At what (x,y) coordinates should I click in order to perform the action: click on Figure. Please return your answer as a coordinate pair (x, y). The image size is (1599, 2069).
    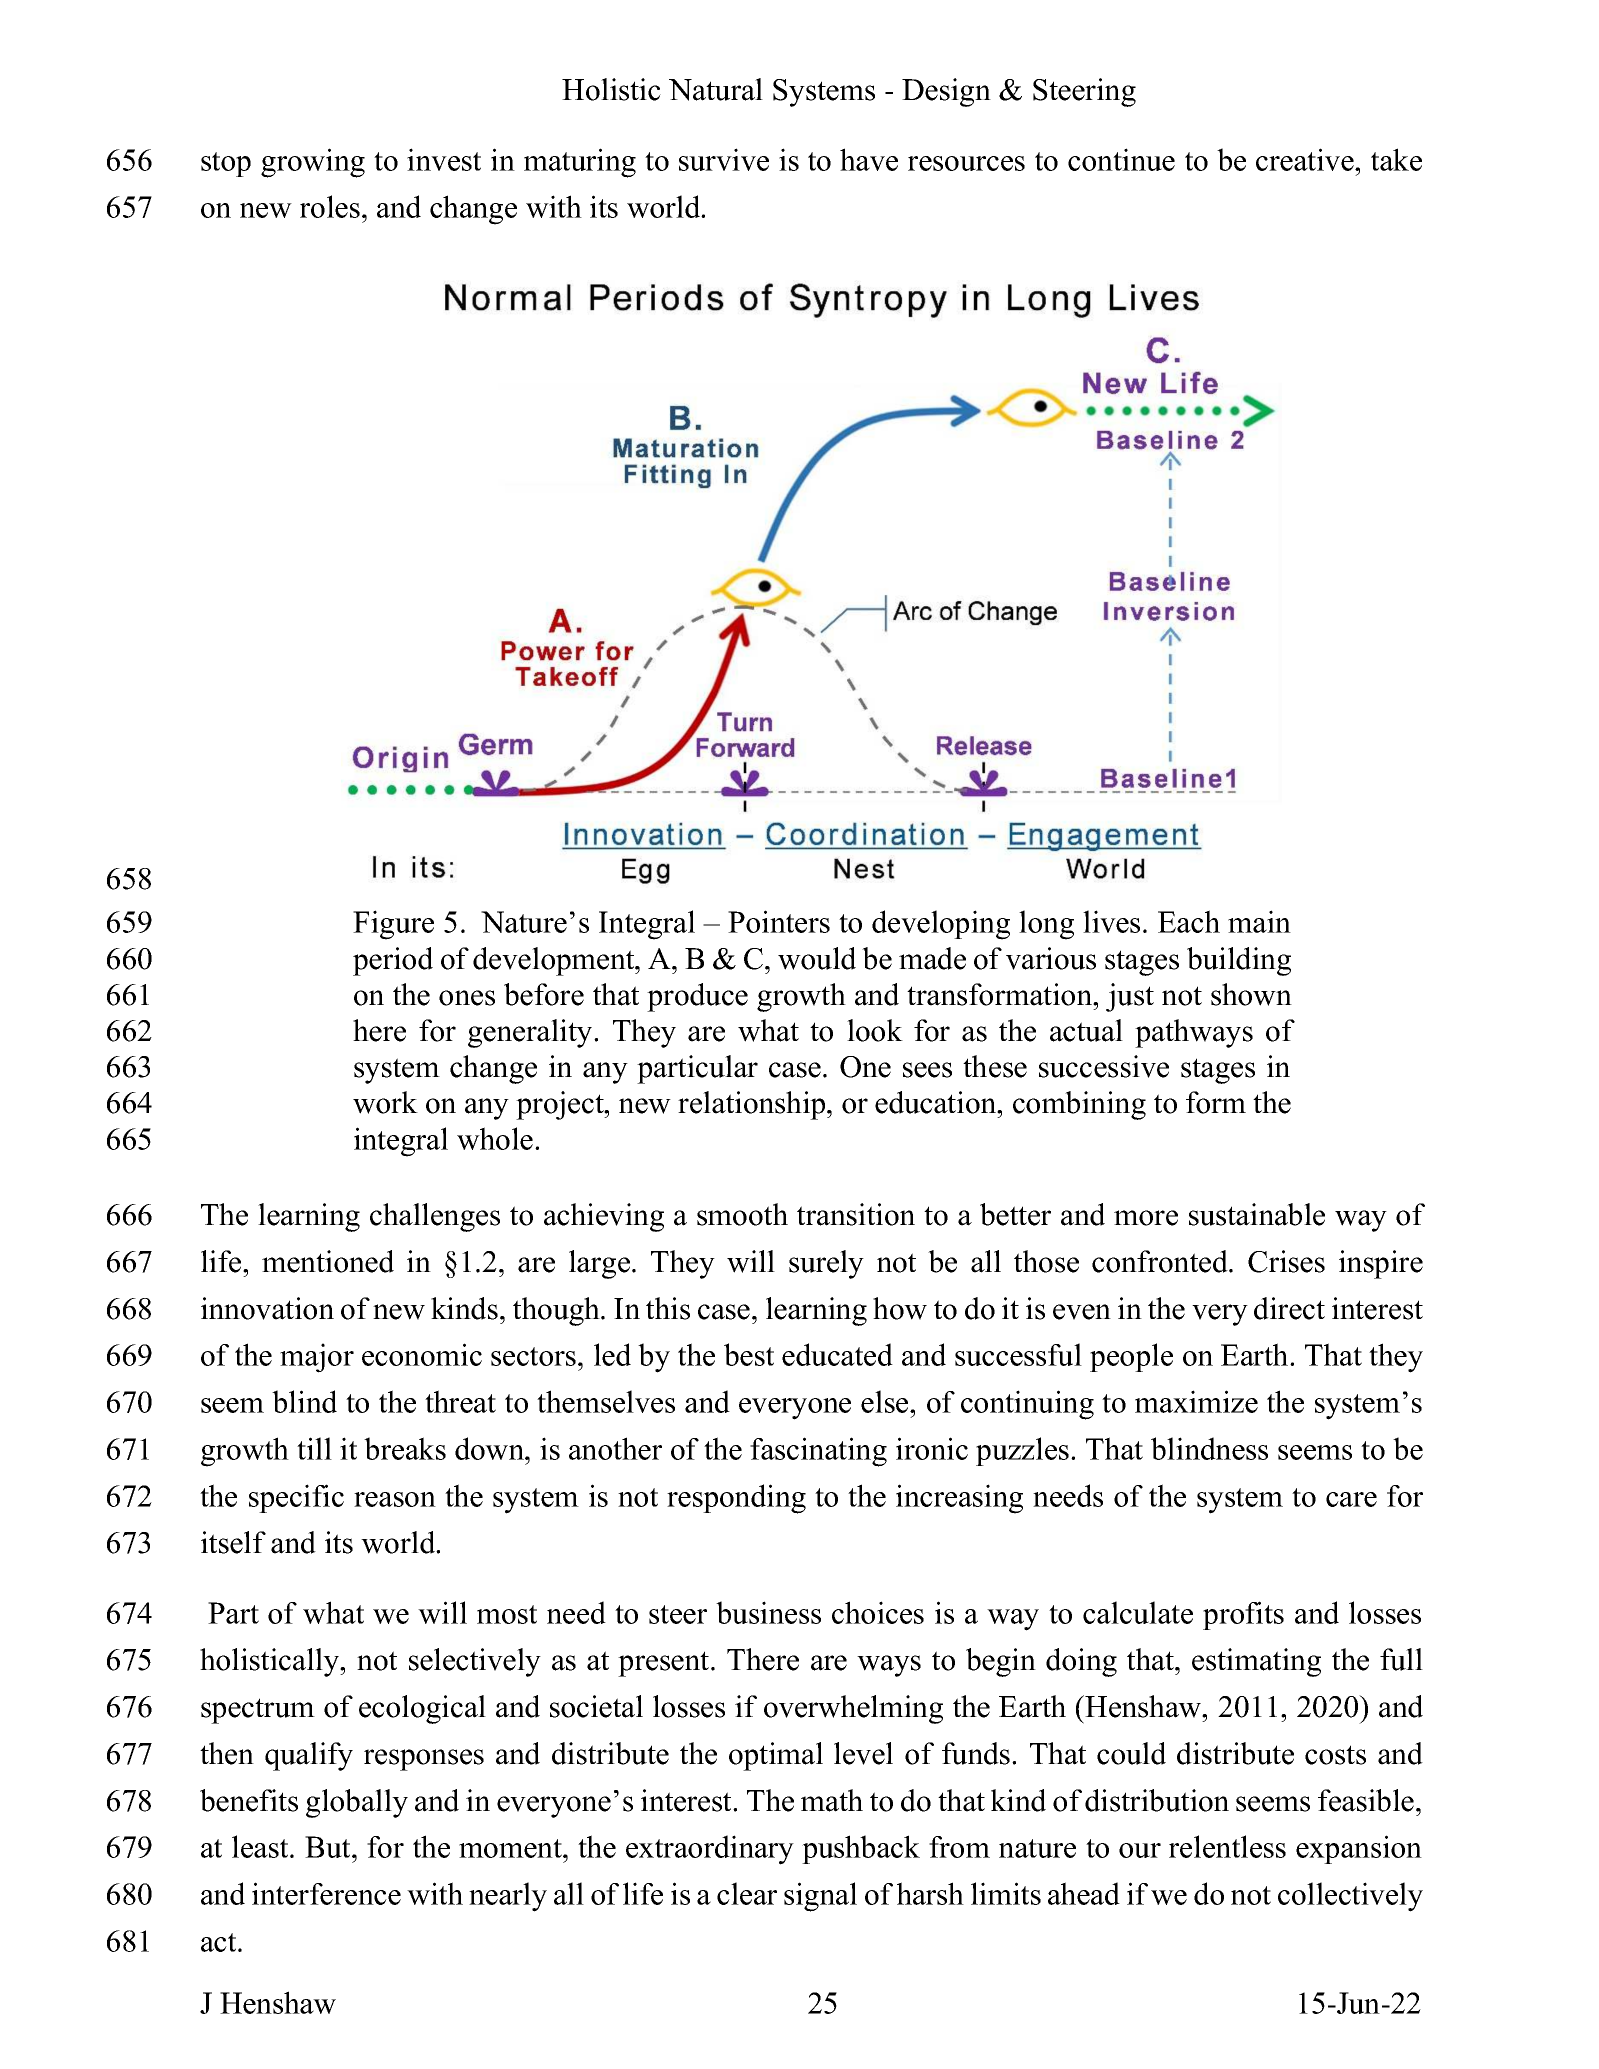
    Looking at the image, I should click on (393, 925).
